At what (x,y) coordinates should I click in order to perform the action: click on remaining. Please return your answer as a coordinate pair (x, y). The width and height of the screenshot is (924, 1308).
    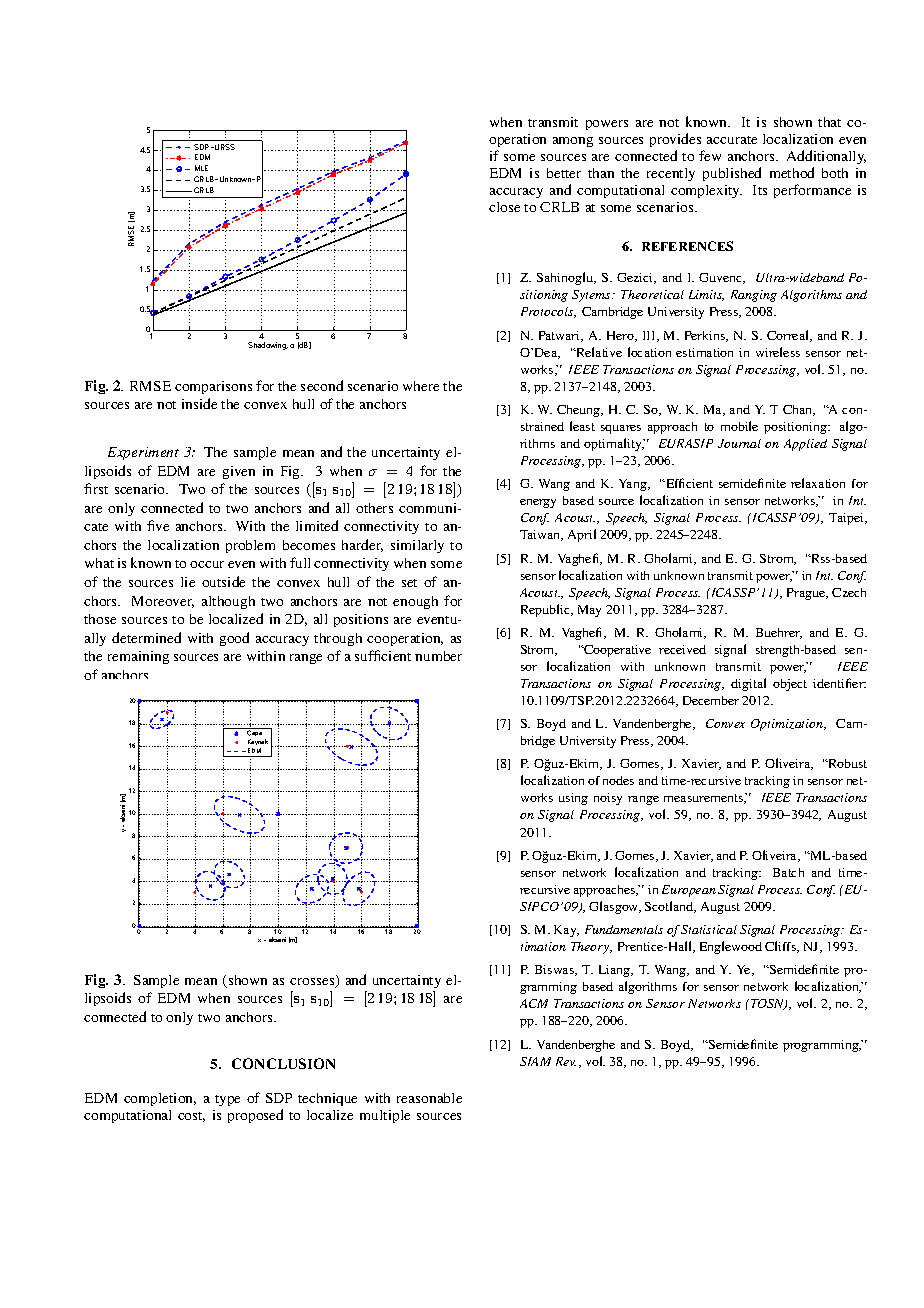
    Looking at the image, I should click on (138, 657).
